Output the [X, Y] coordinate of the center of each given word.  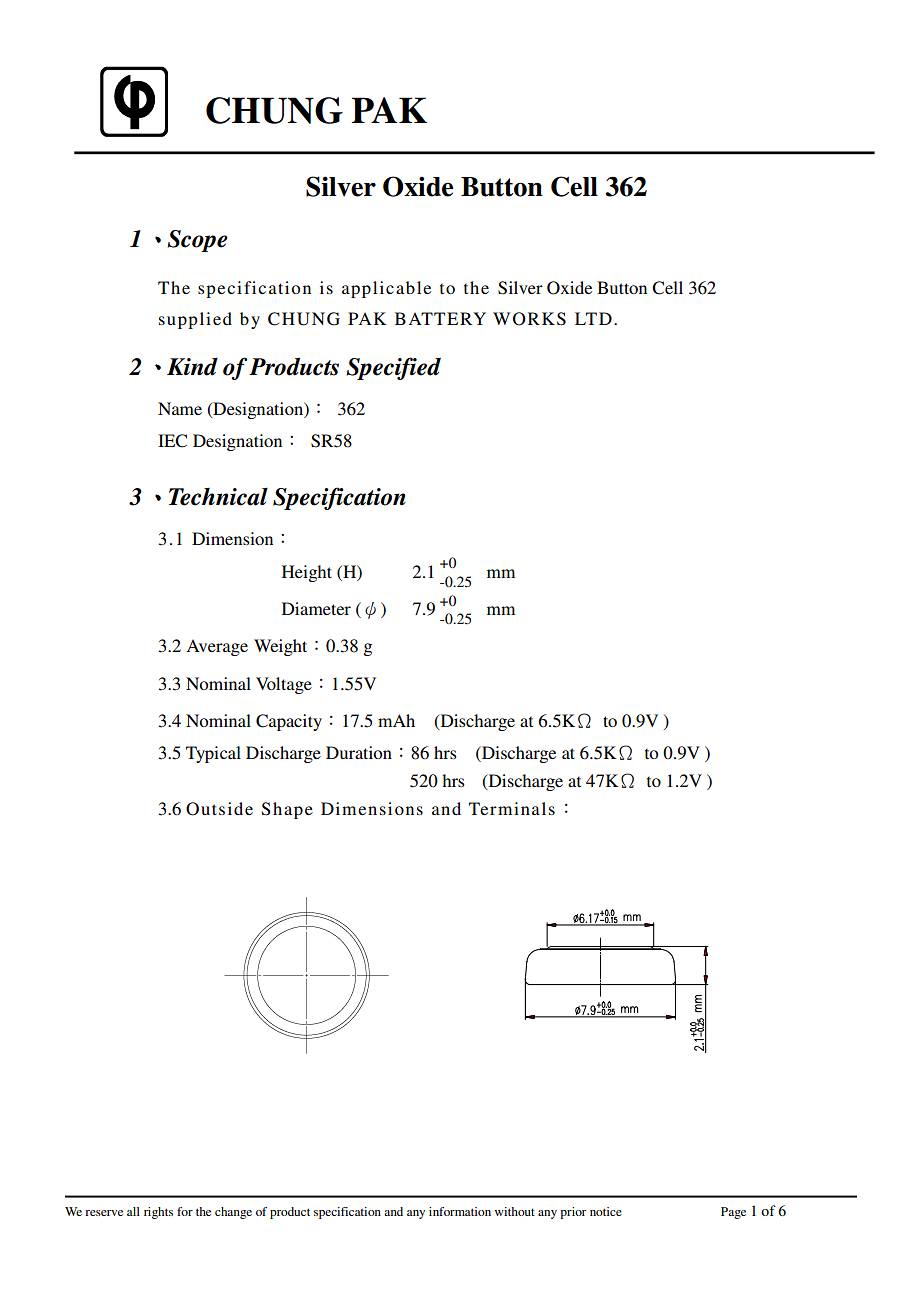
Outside [219, 809]
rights [158, 1213]
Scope [197, 241]
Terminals [512, 808]
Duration [359, 752]
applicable [386, 289]
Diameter [316, 608]
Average [217, 647]
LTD [593, 318]
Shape [287, 810]
